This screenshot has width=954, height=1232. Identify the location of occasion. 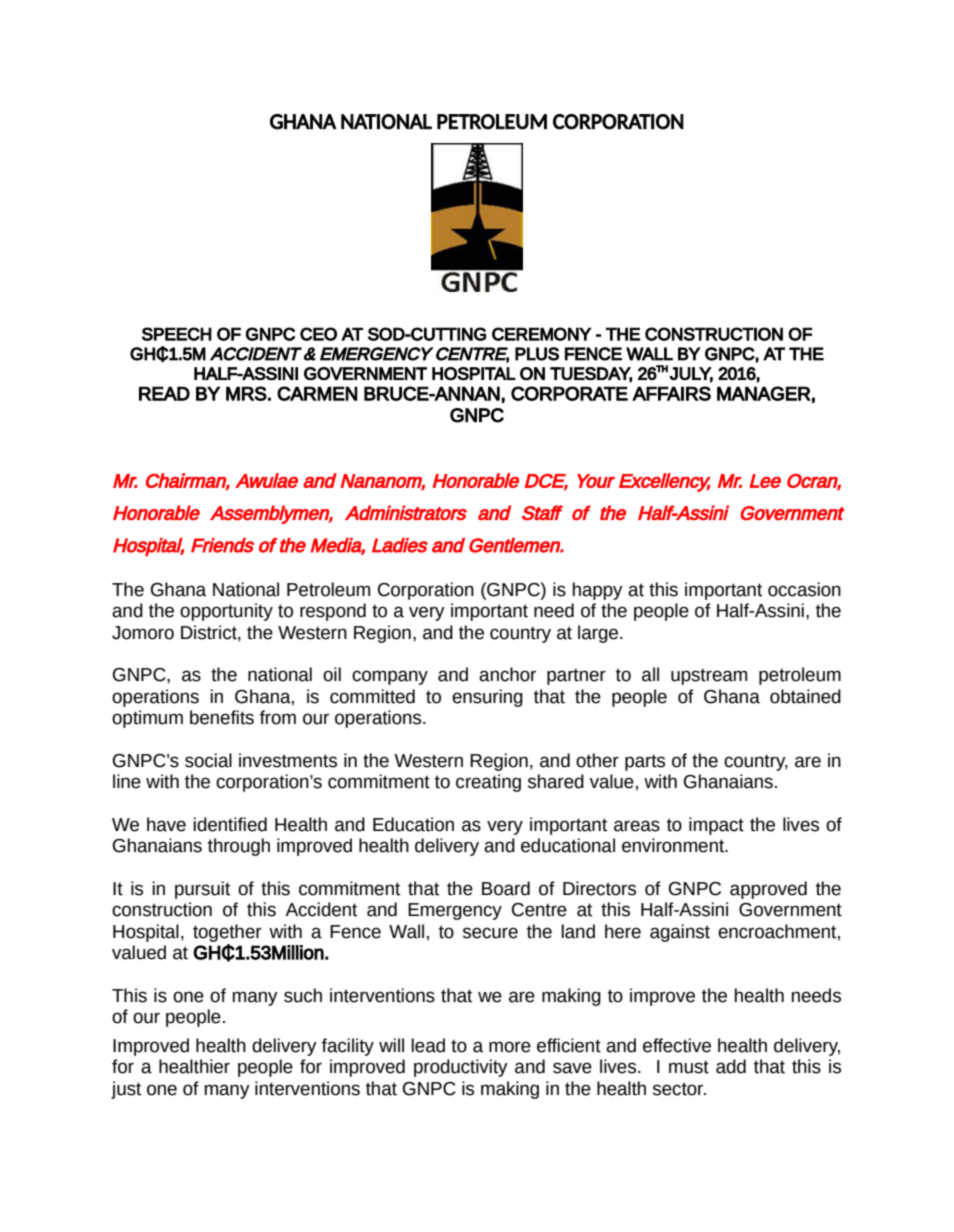
(804, 589).
